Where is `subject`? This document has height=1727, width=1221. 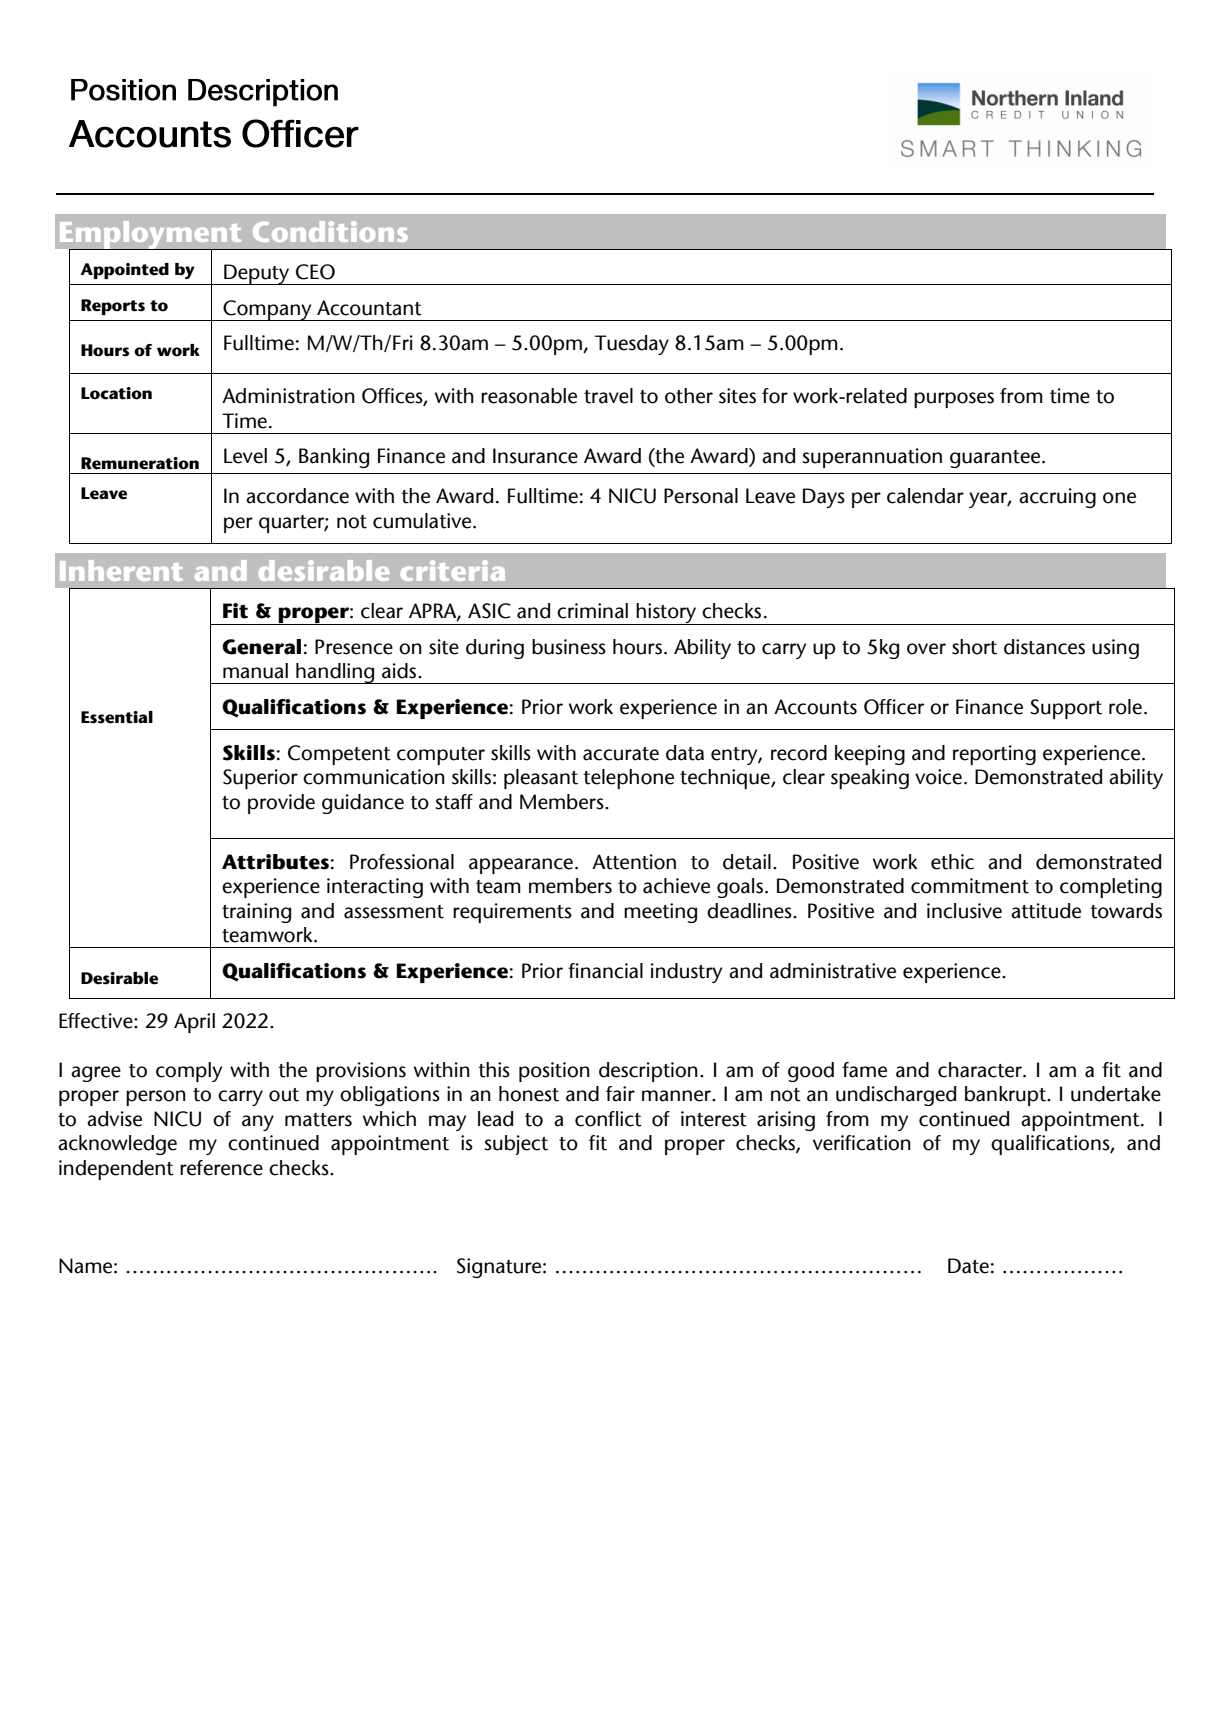
subject is located at coordinates (516, 1145).
